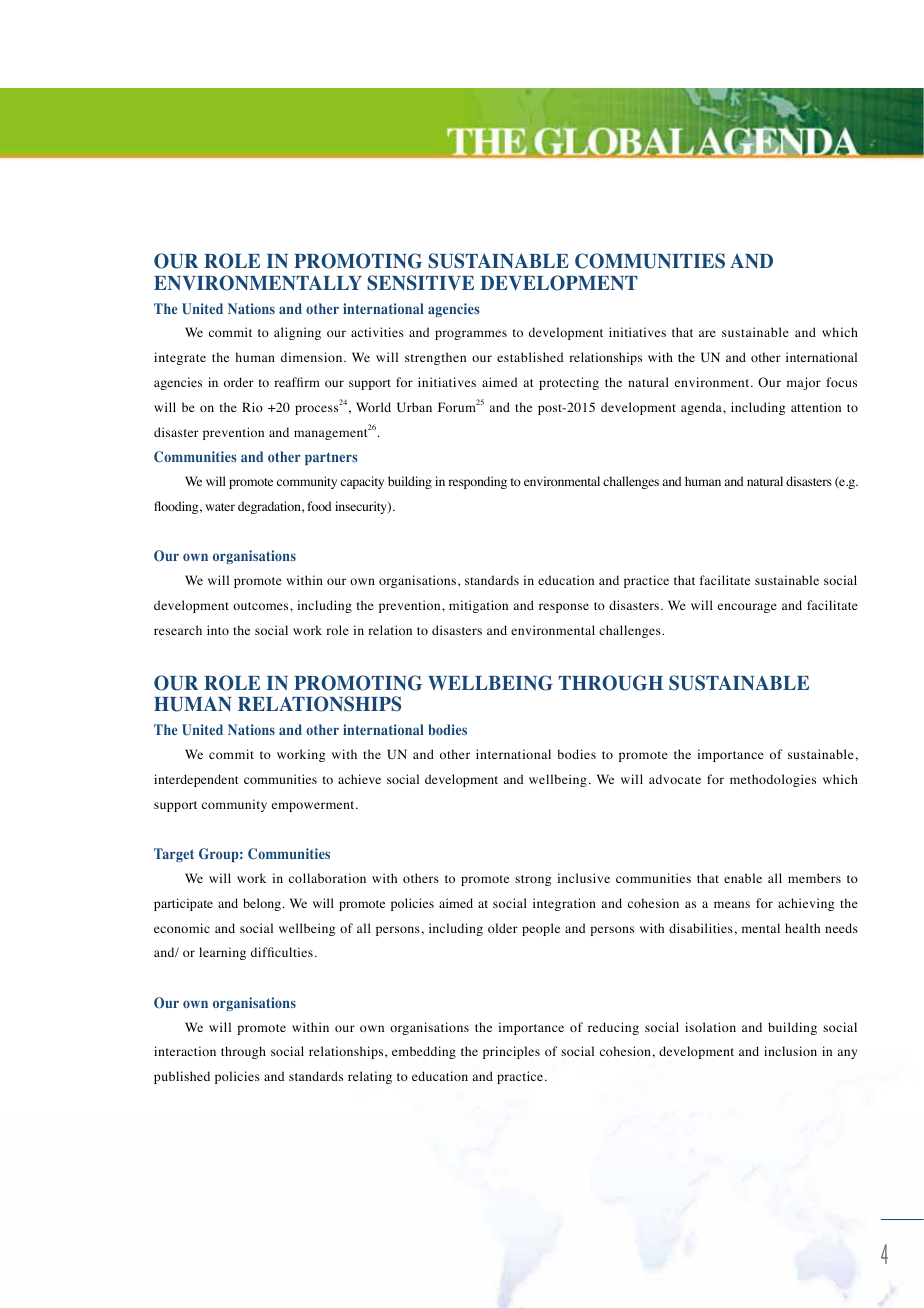 Image resolution: width=924 pixels, height=1308 pixels. Describe the element at coordinates (297, 333) in the image. I see `aligning` at that location.
